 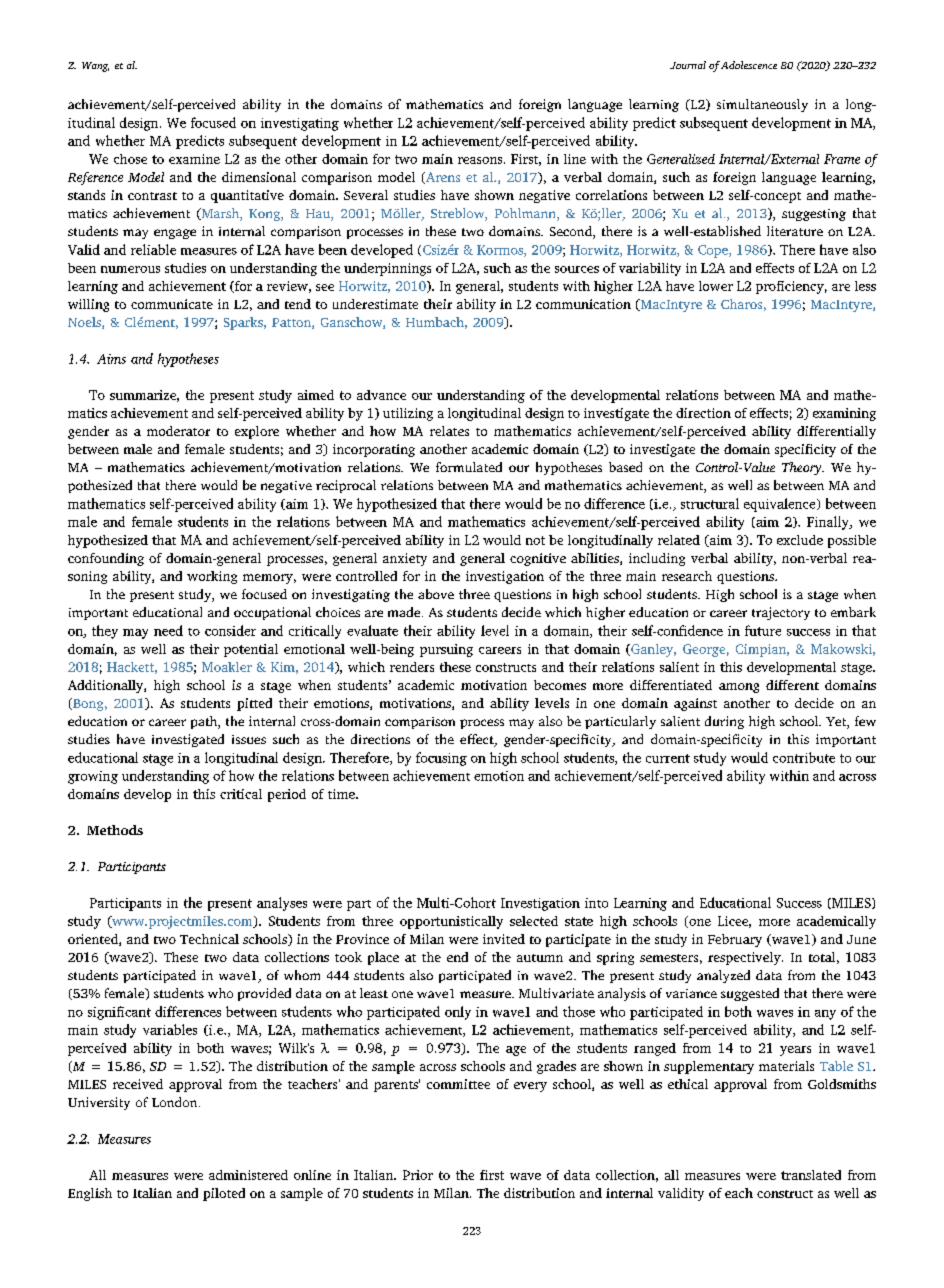 What do you see at coordinates (209, 939) in the document?
I see `Technical` at bounding box center [209, 939].
